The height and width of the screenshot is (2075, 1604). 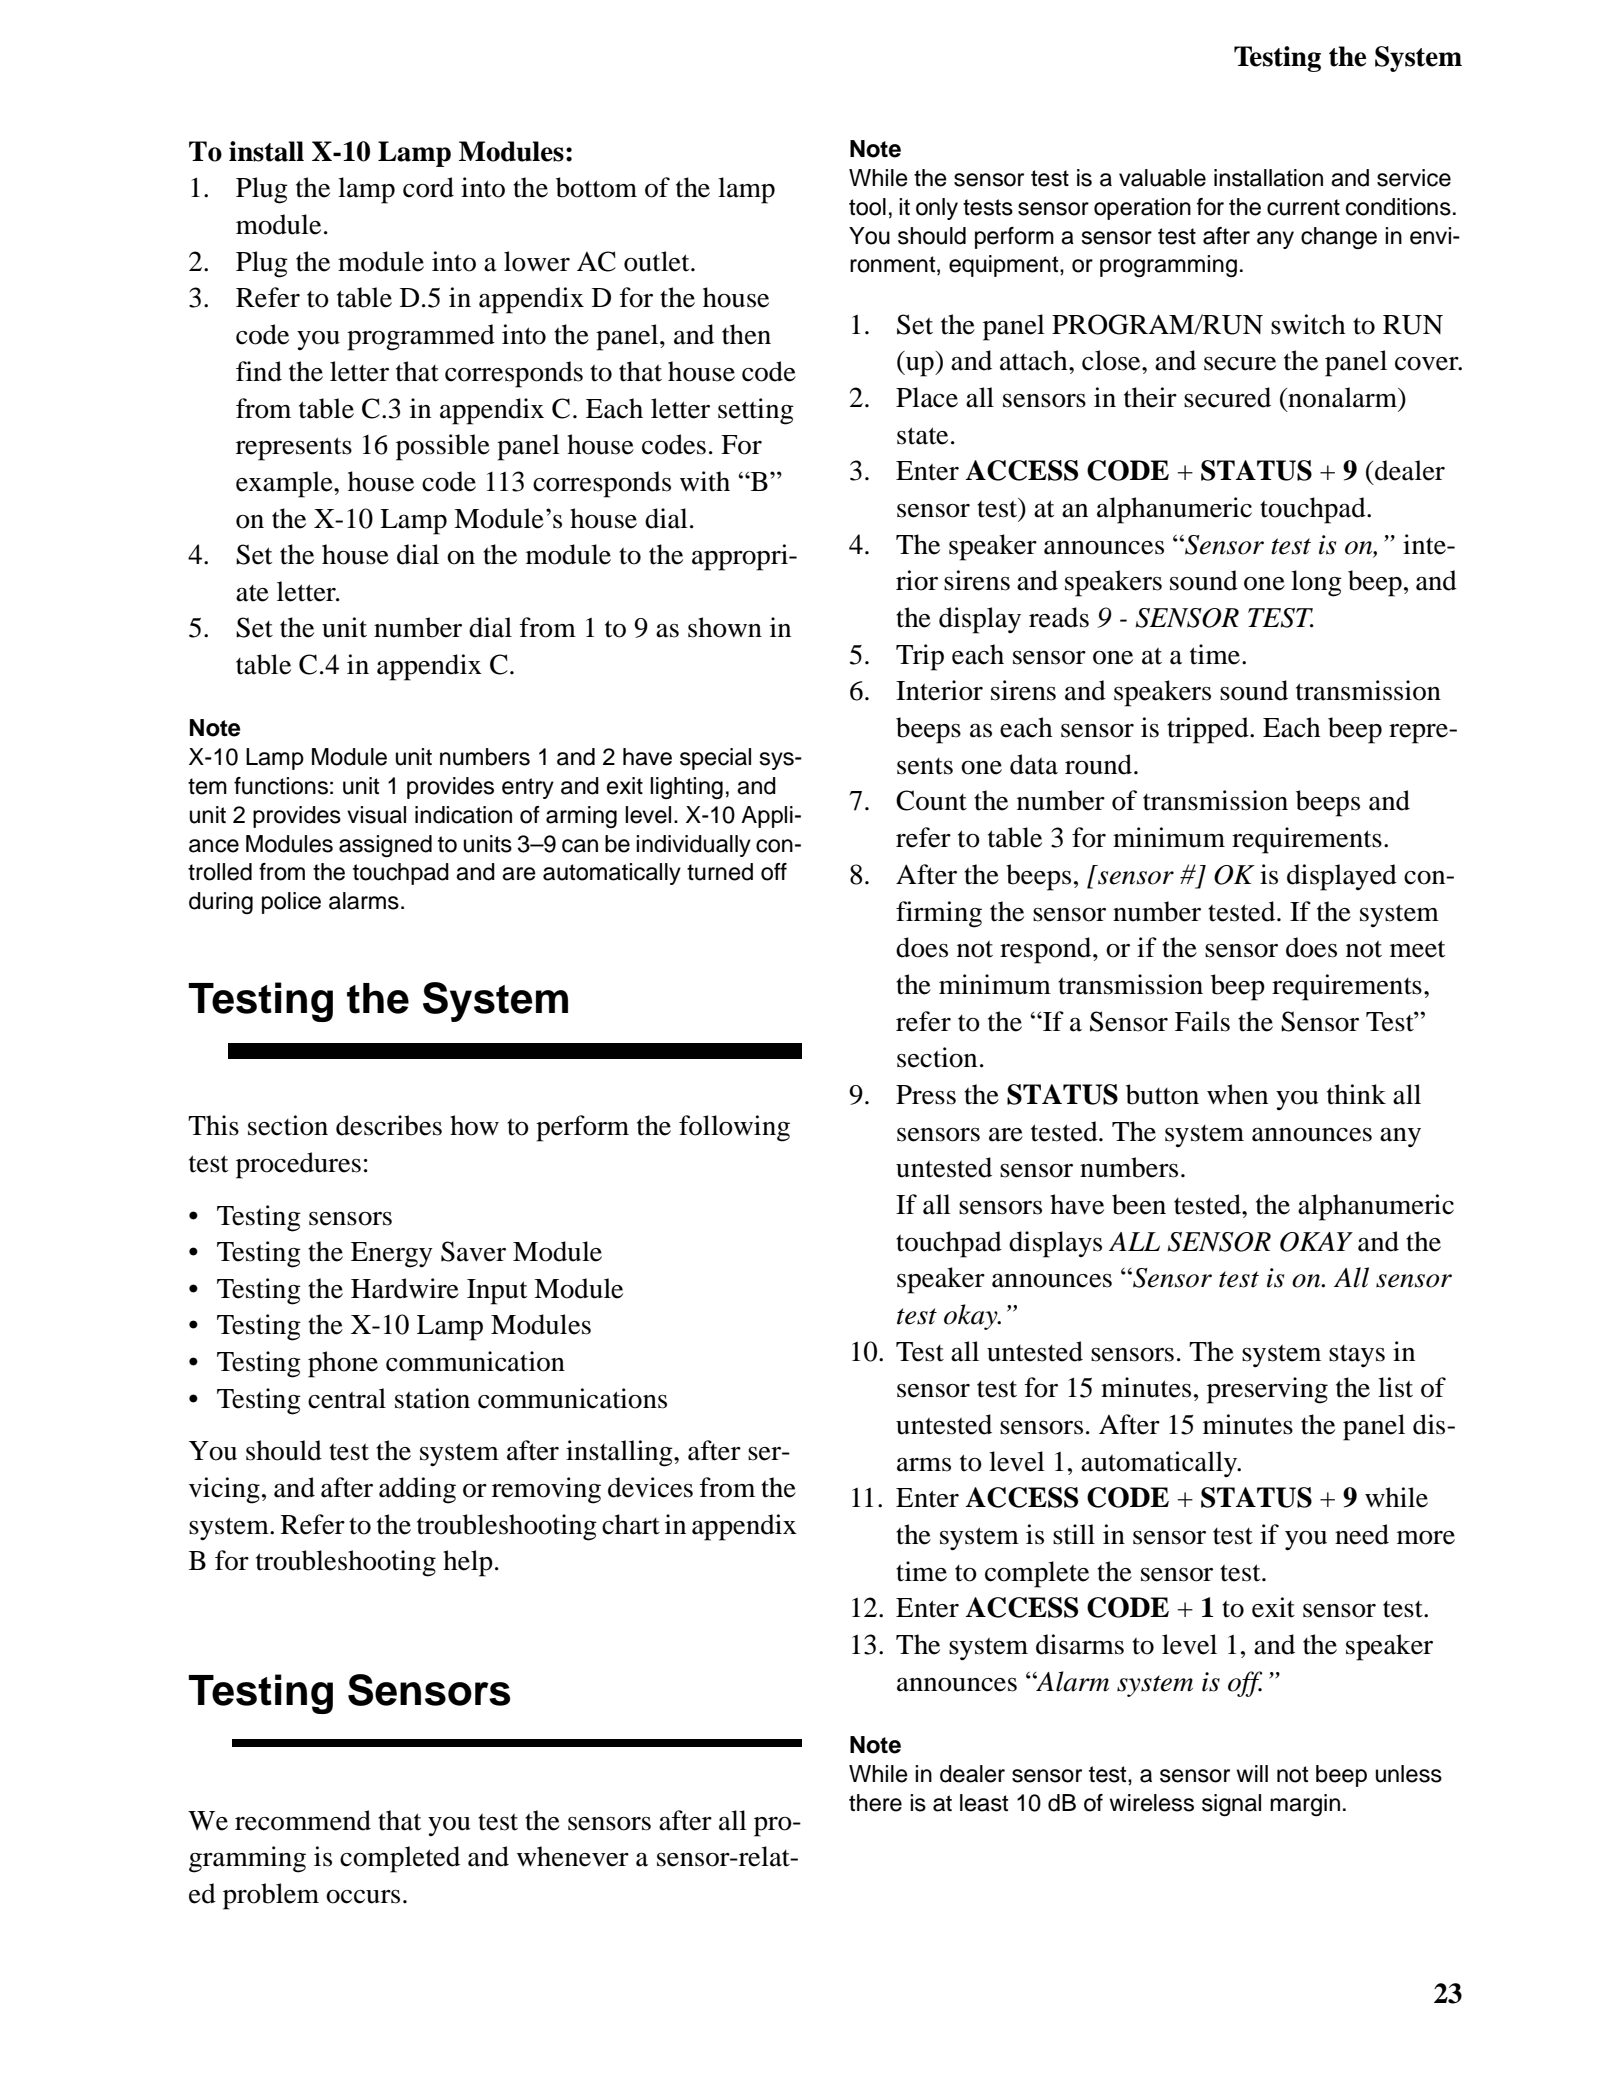 I want to click on cord, so click(x=428, y=187).
